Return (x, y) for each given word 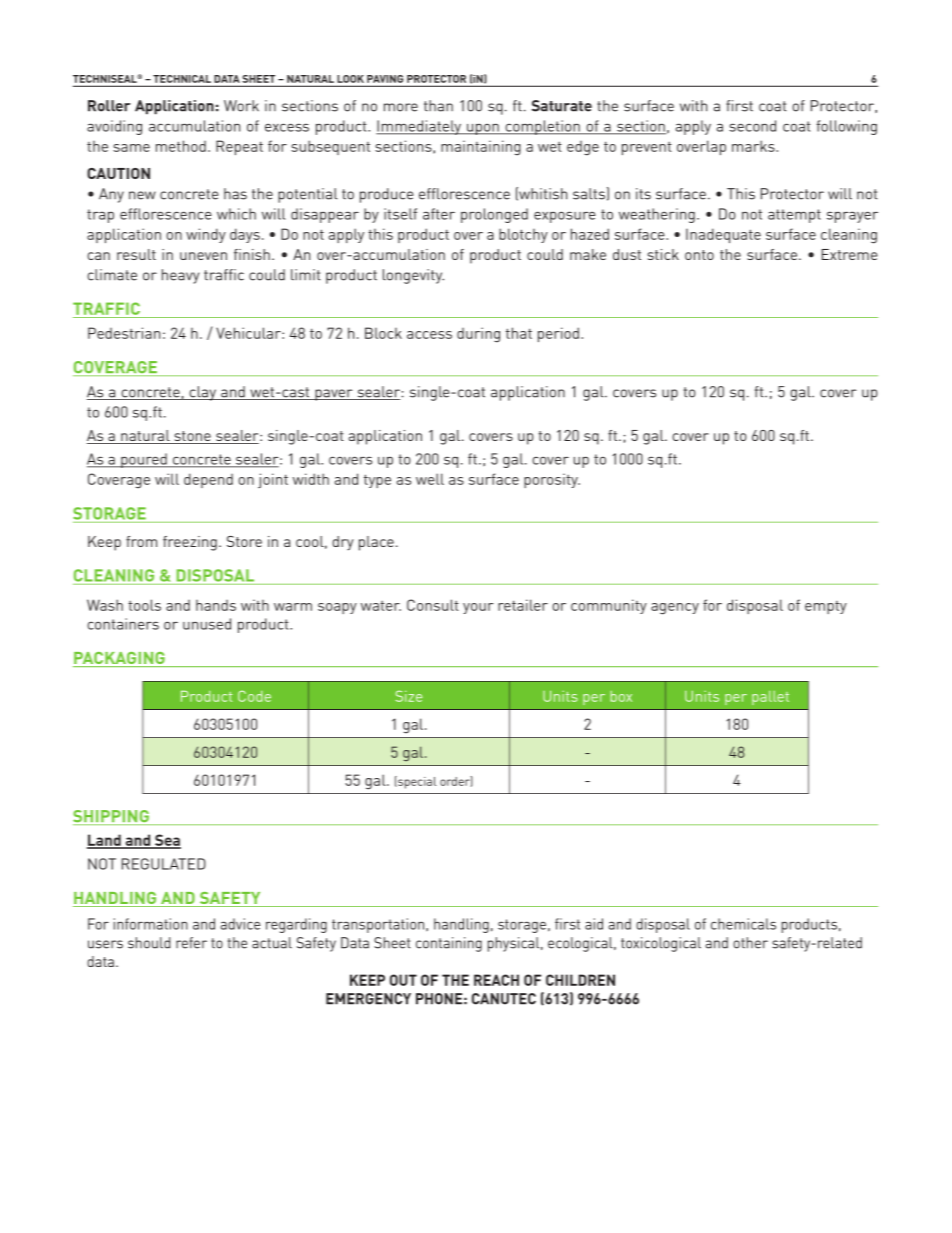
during (478, 335)
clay (203, 393)
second (752, 126)
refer (191, 943)
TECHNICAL (182, 79)
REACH (496, 980)
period (560, 334)
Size (409, 696)
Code (254, 696)
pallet (770, 698)
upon (483, 129)
